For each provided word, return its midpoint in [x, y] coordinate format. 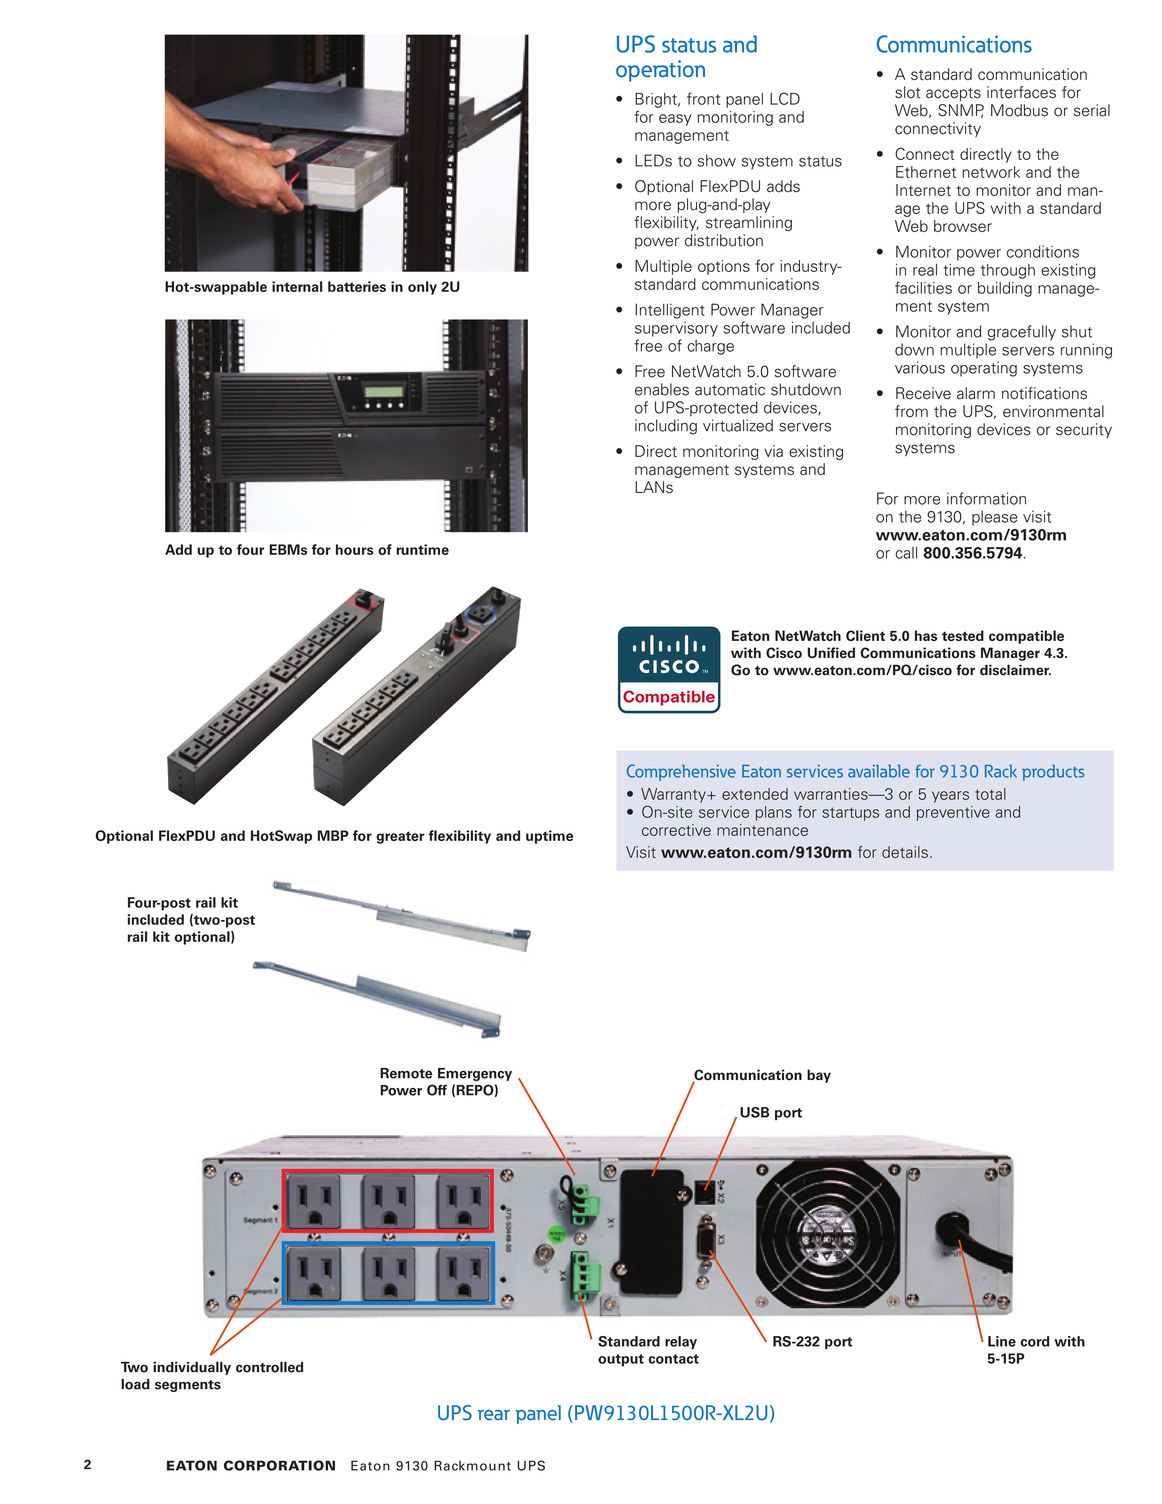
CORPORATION [279, 1465]
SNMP [961, 111]
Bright [657, 100]
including [666, 427]
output [621, 1360]
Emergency [475, 1074]
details [905, 852]
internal [297, 286]
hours [355, 549]
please [995, 518]
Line [1002, 1341]
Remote [406, 1073]
